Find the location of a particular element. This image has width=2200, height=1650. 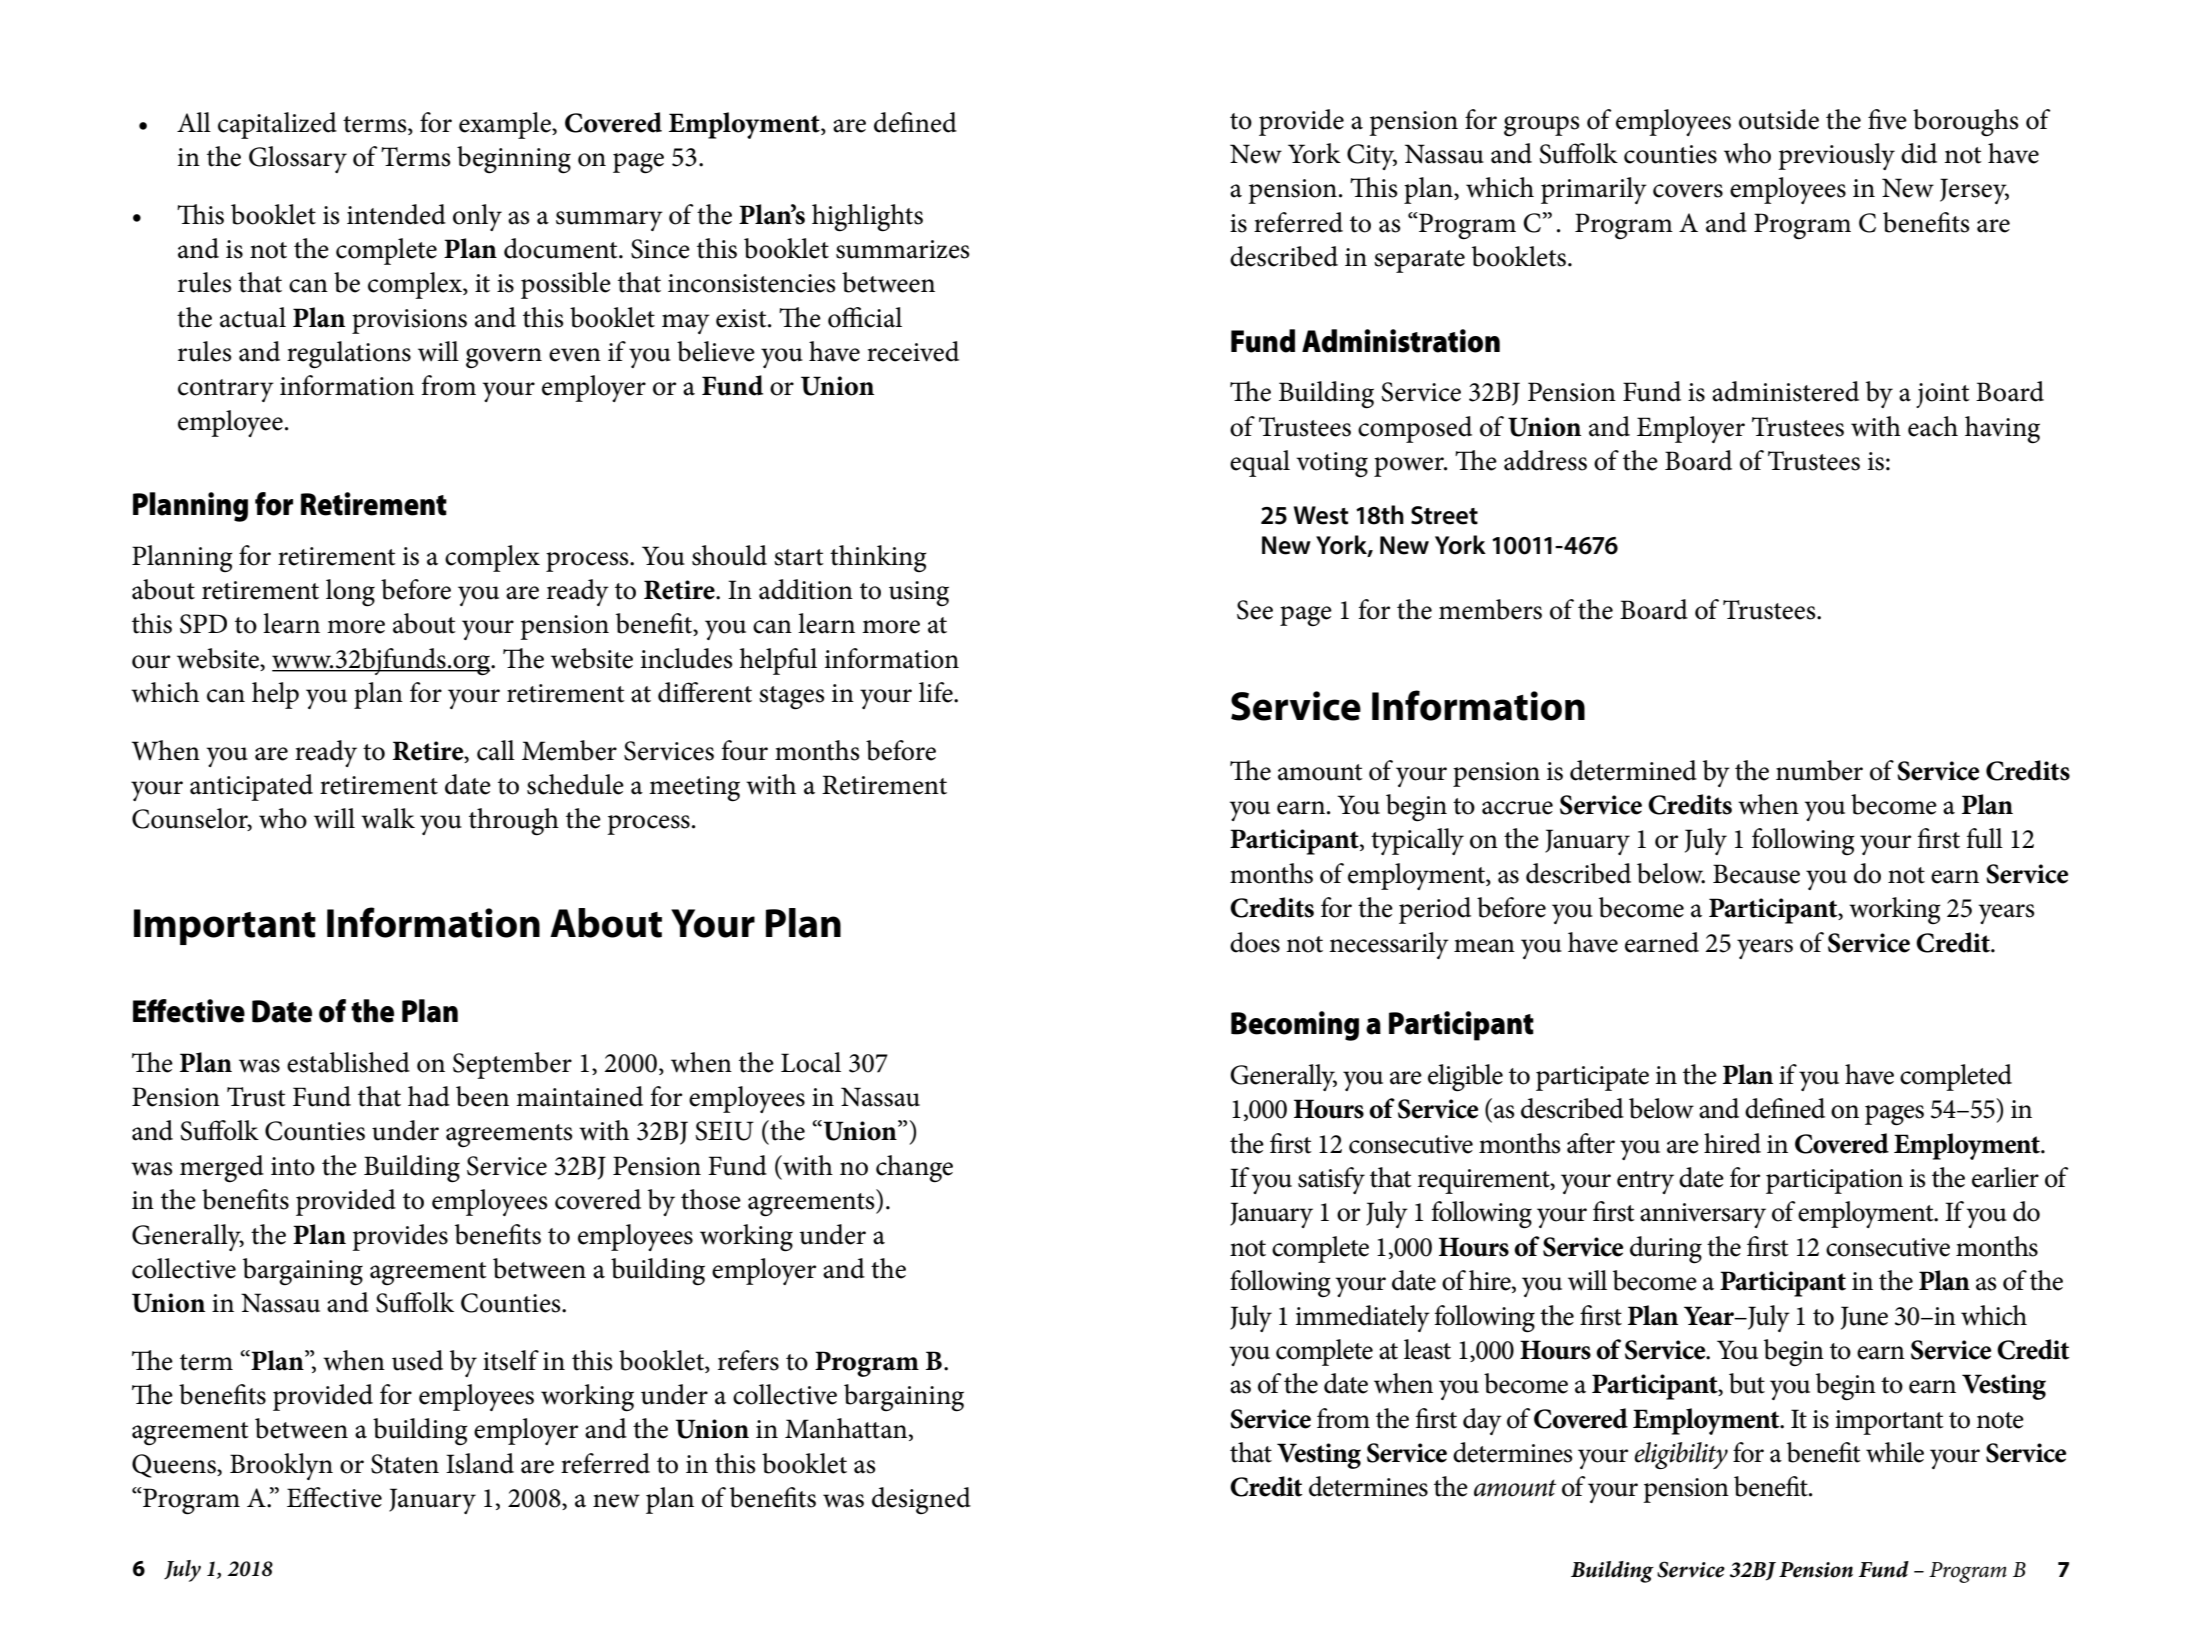

number is located at coordinates (1819, 770).
